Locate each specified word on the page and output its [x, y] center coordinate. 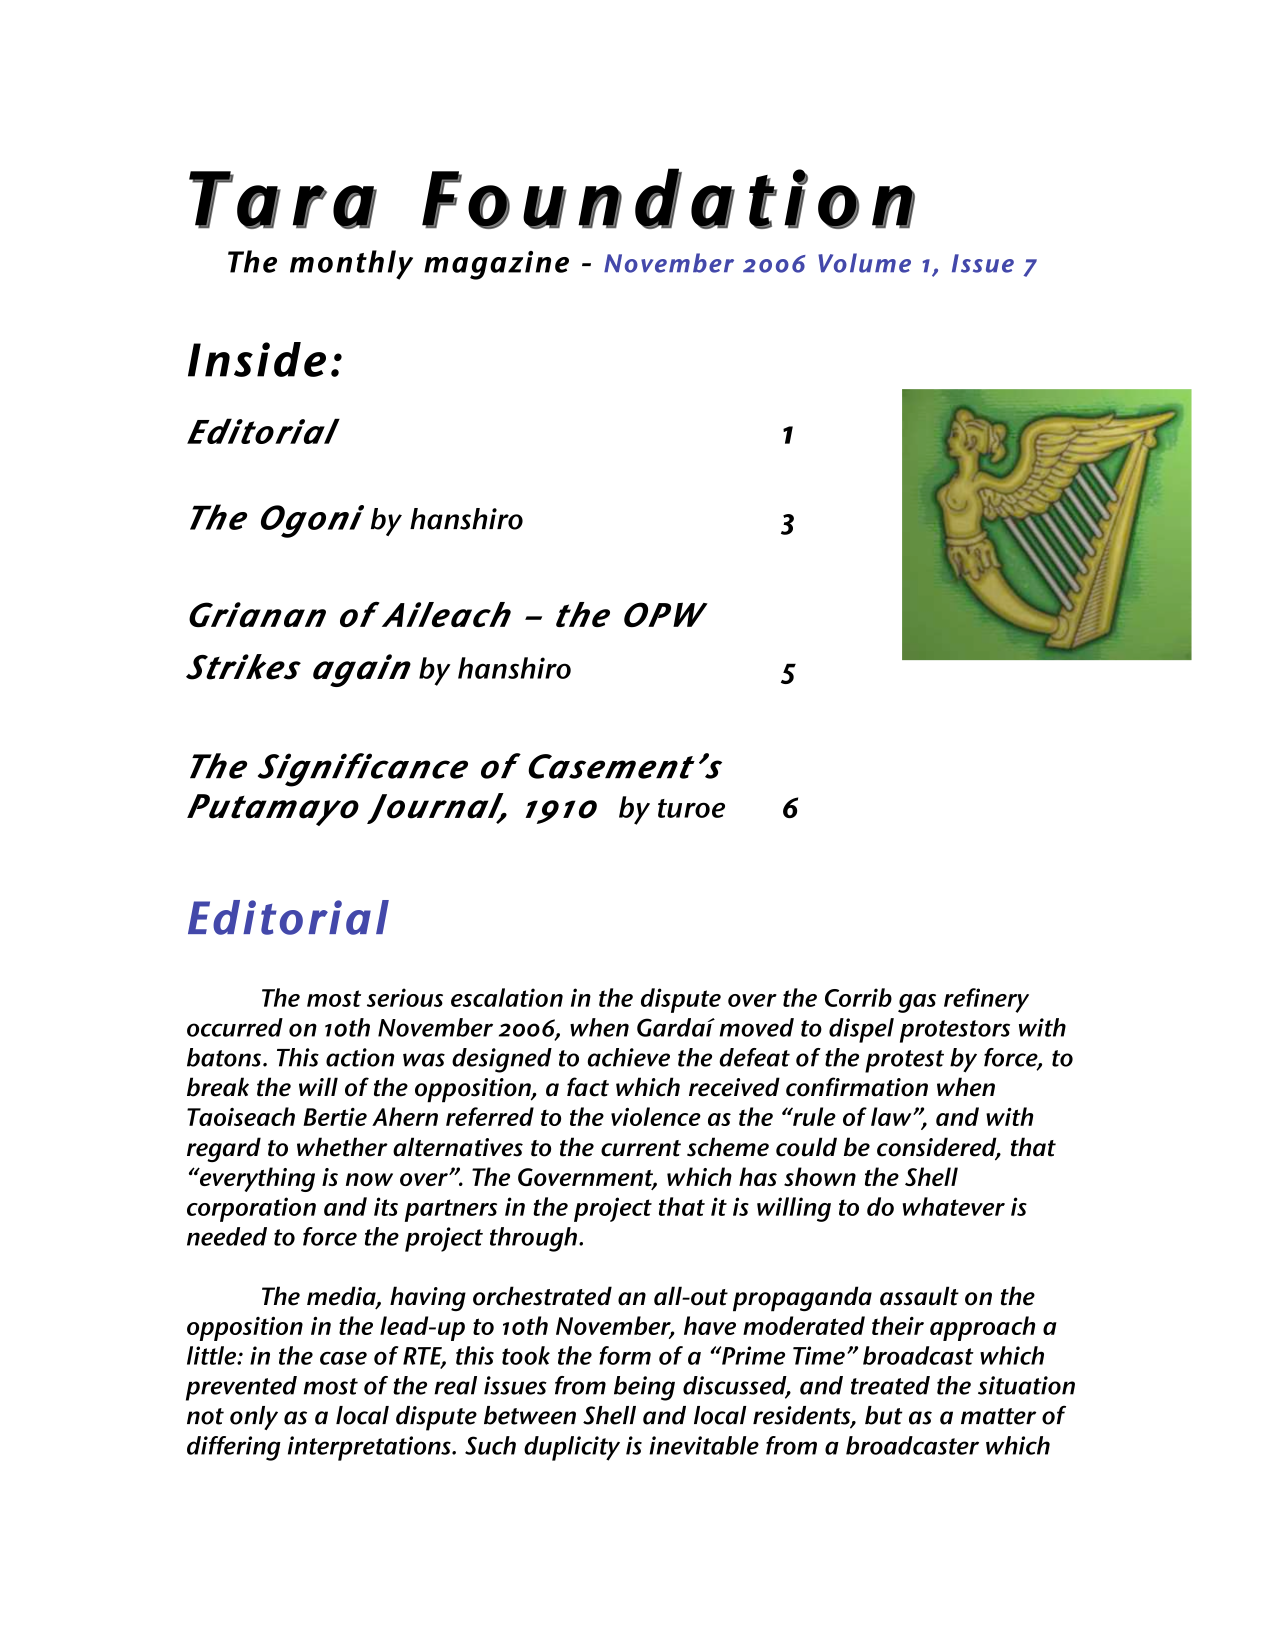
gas [917, 1003]
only [254, 1418]
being [644, 1388]
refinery [986, 1000]
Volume [864, 263]
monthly [351, 265]
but [884, 1415]
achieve [629, 1057]
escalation [507, 997]
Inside [257, 359]
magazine [496, 265]
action [360, 1057]
